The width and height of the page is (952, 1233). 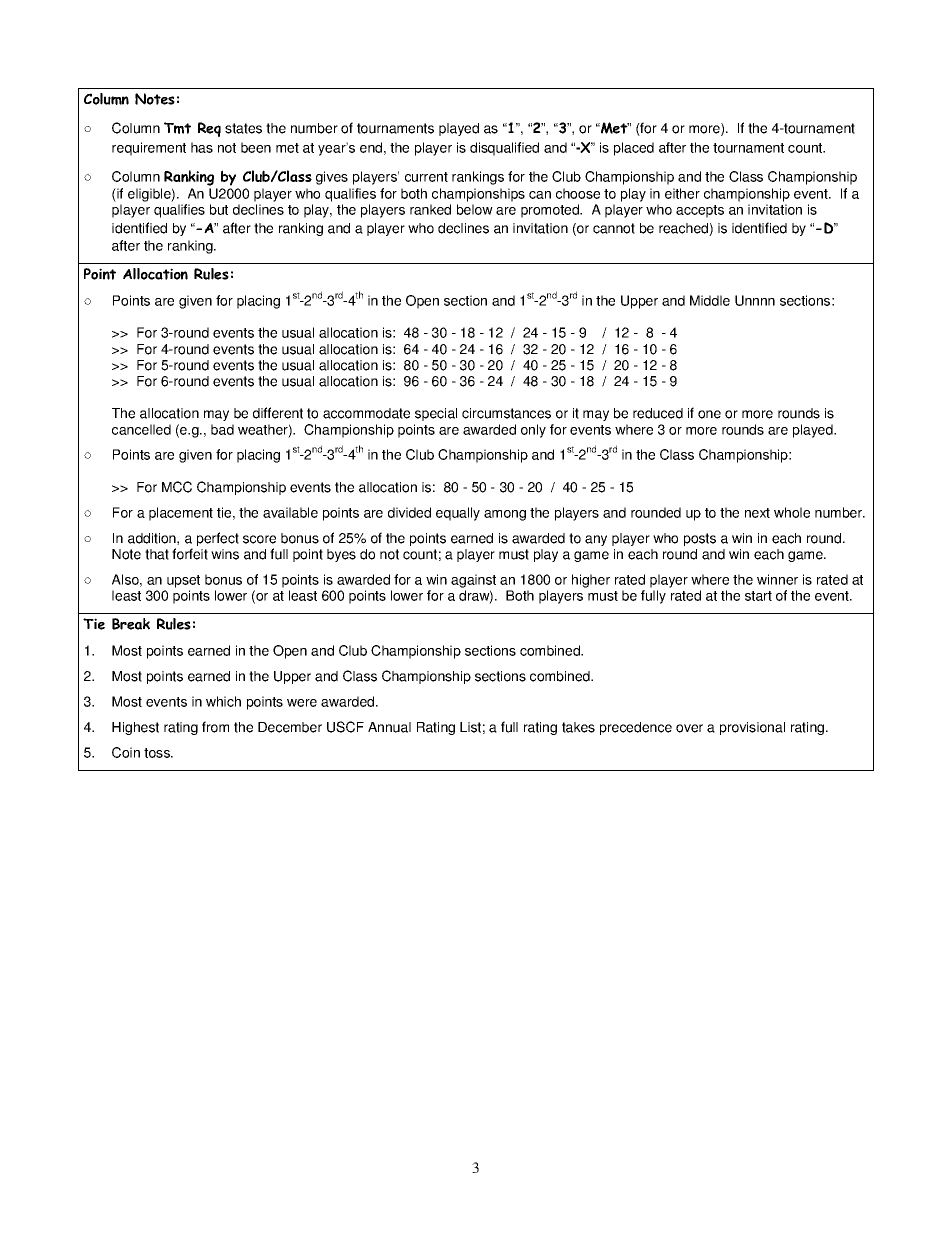 What do you see at coordinates (278, 413) in the page?
I see `different` at bounding box center [278, 413].
